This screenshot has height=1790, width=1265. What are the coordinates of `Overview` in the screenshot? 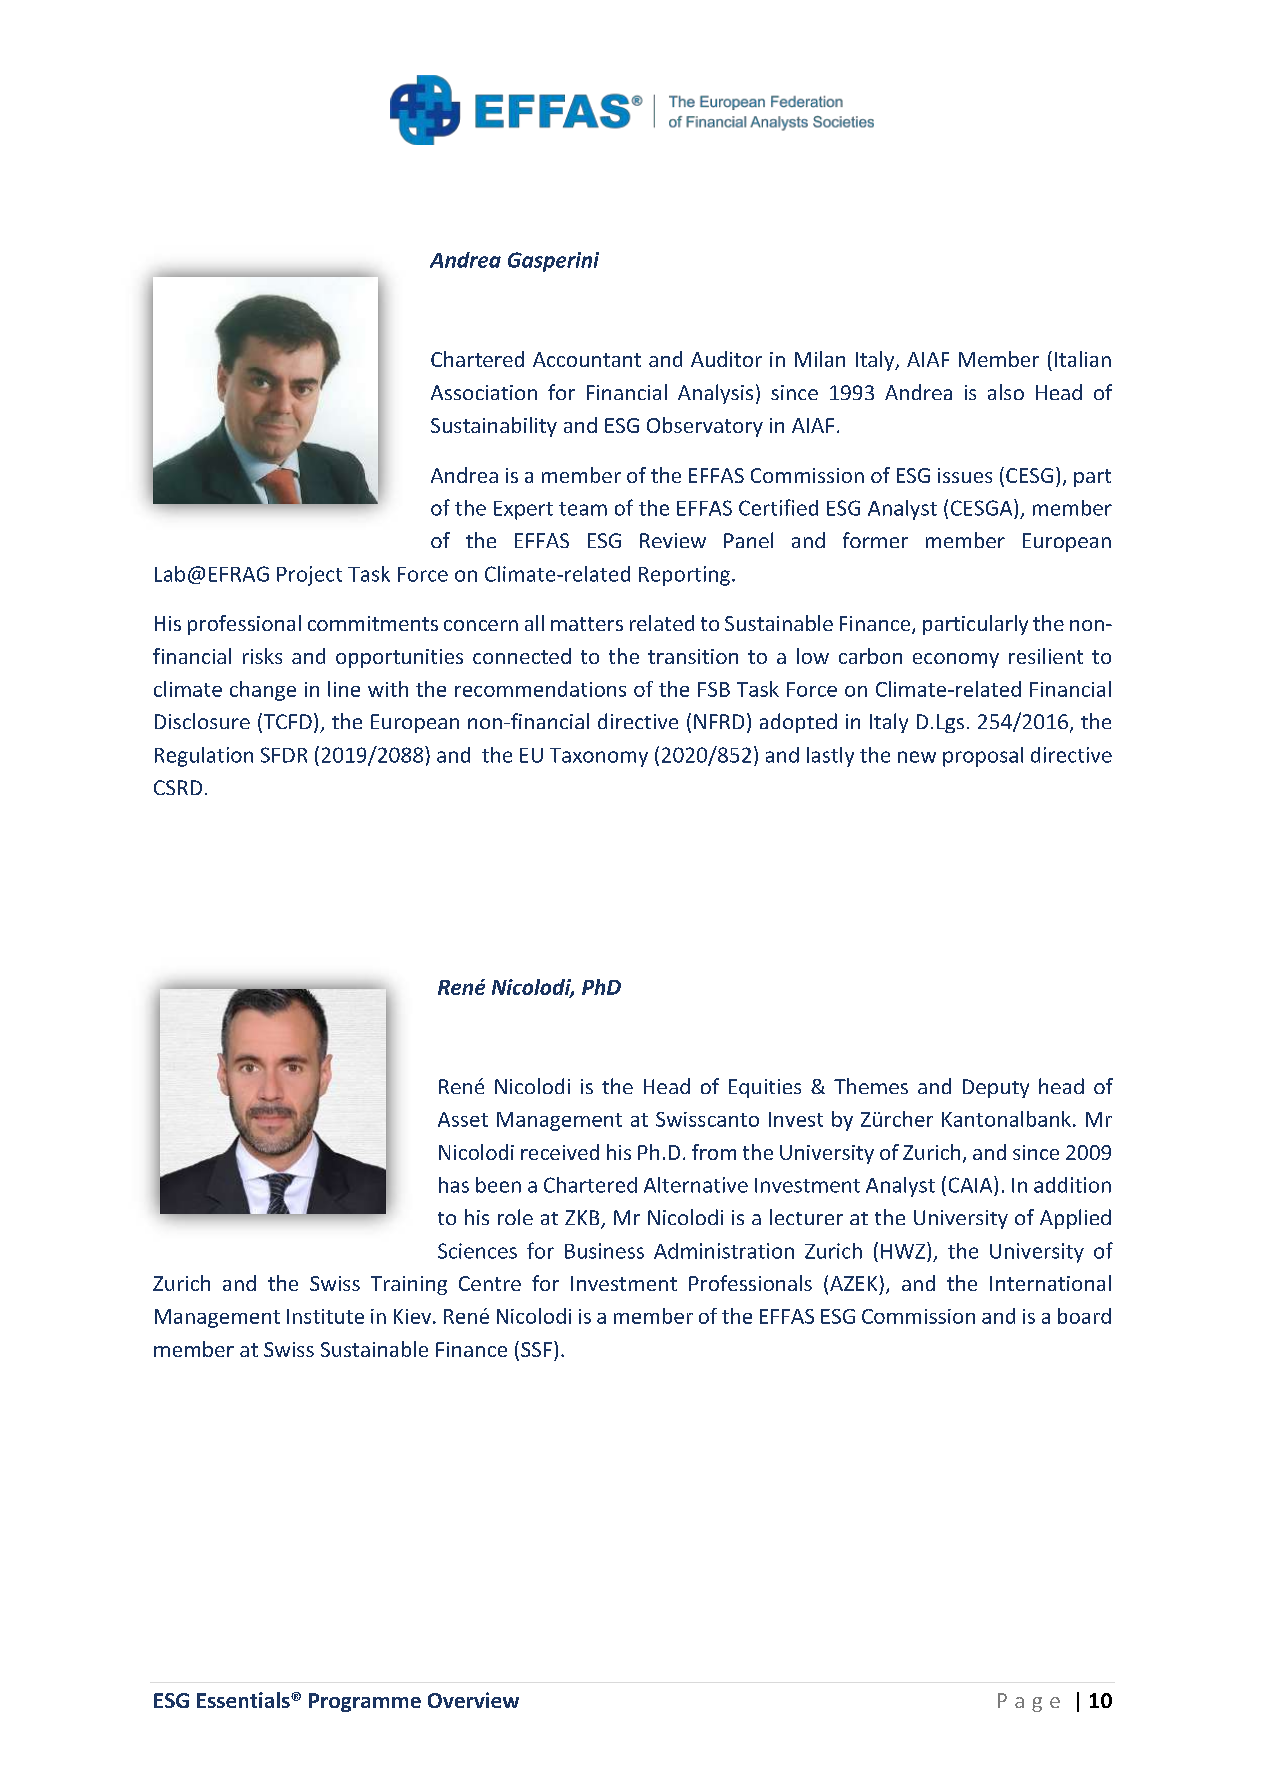 It's located at (473, 1700).
